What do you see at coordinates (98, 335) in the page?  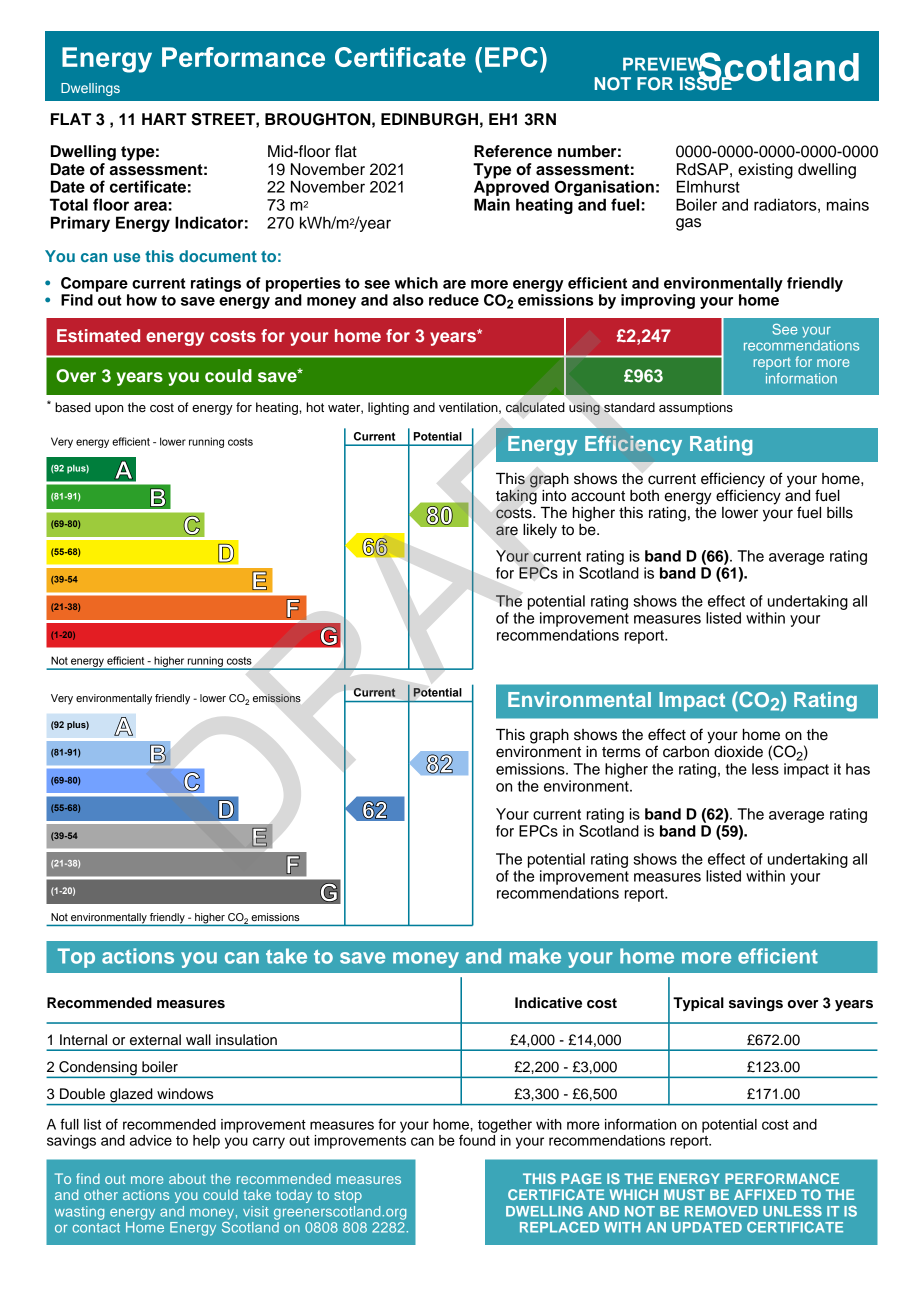 I see `Estimated` at bounding box center [98, 335].
